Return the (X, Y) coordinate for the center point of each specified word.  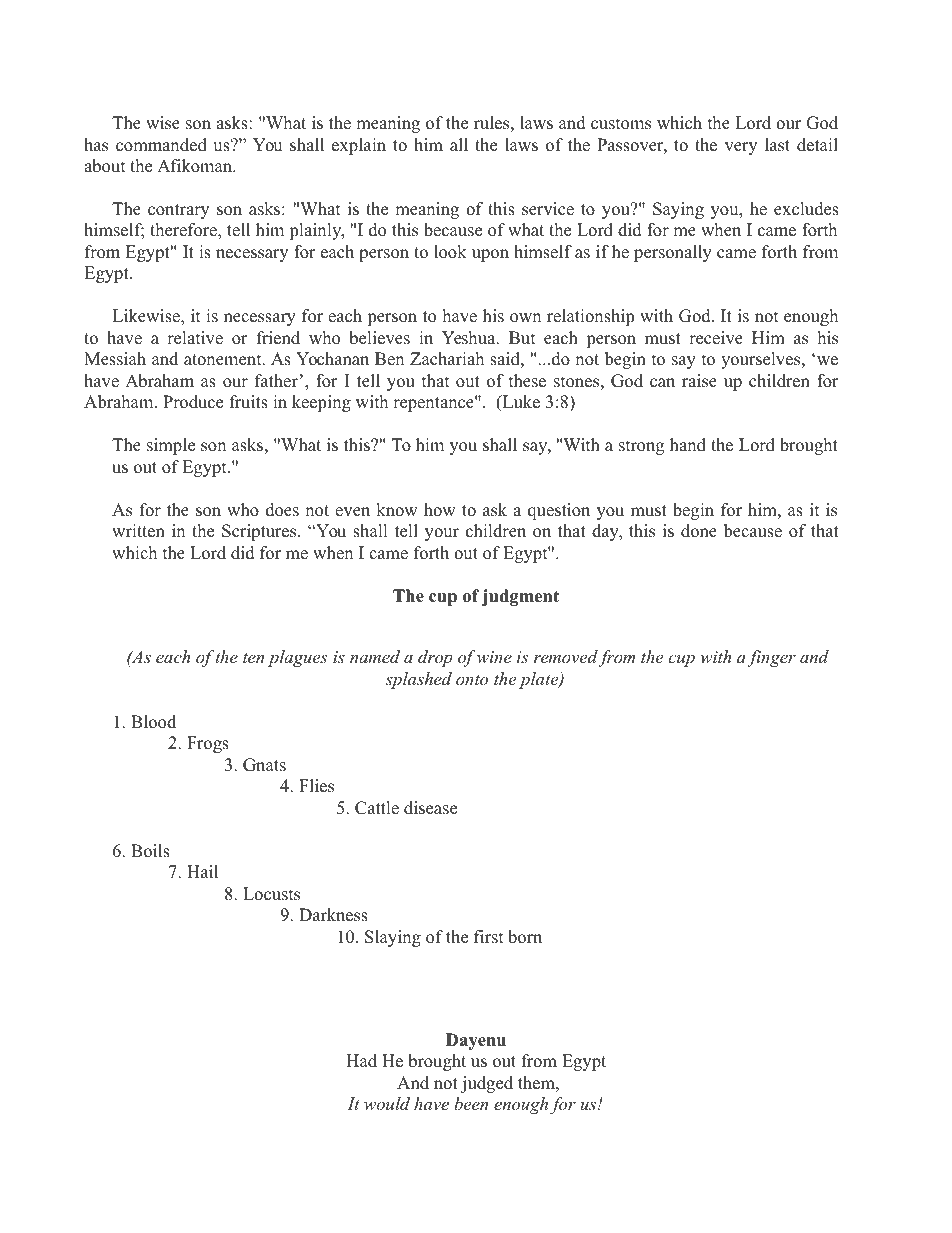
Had (361, 1061)
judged (487, 1084)
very (741, 148)
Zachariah (447, 359)
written (138, 531)
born (525, 937)
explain (359, 146)
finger (771, 658)
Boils (150, 851)
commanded (161, 145)
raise (699, 381)
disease (430, 808)
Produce (193, 402)
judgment (520, 597)
